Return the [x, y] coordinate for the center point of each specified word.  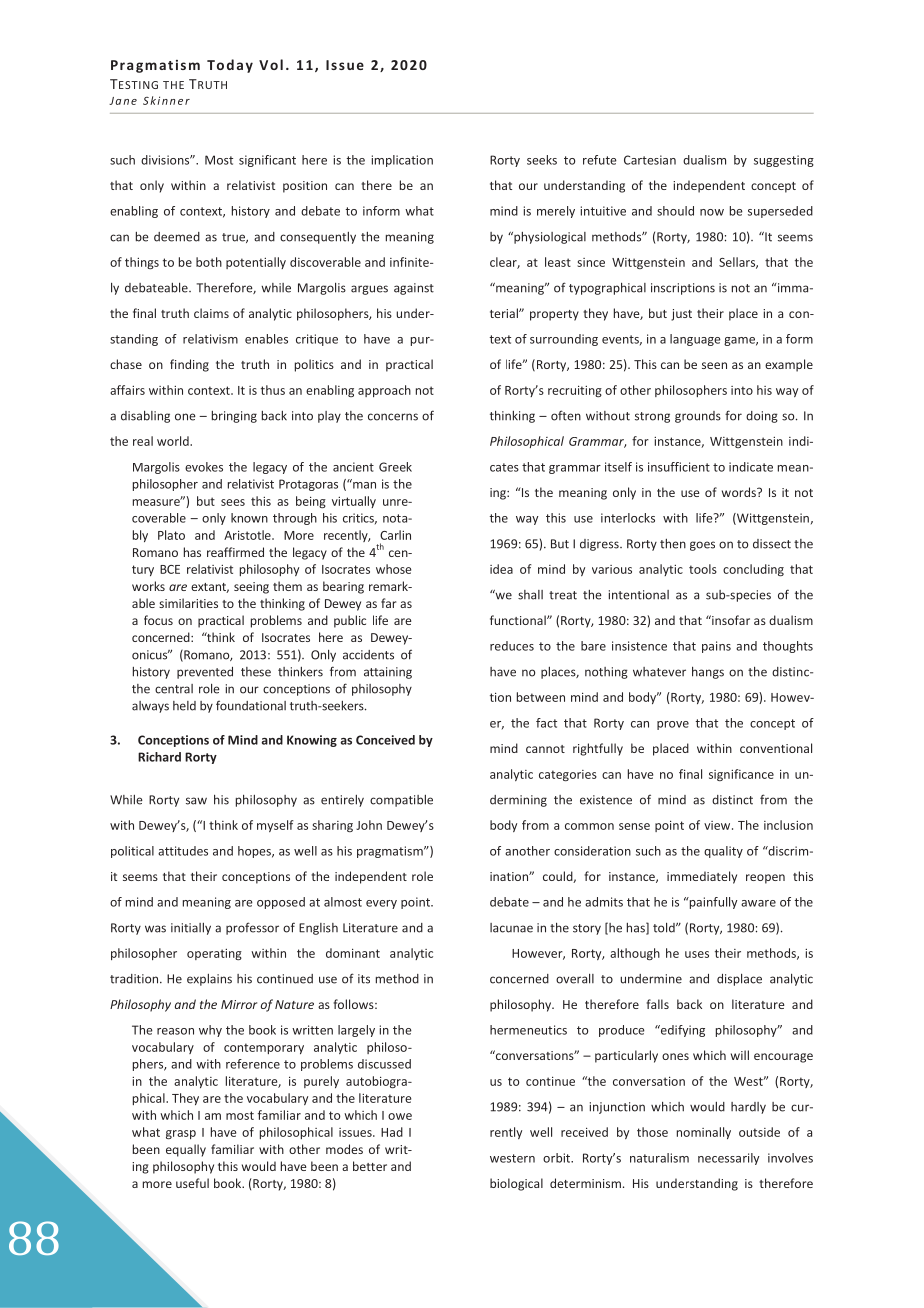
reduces [512, 646]
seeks [542, 160]
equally [186, 1150]
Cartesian [650, 160]
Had [392, 1132]
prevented [205, 673]
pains [716, 647]
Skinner [166, 100]
